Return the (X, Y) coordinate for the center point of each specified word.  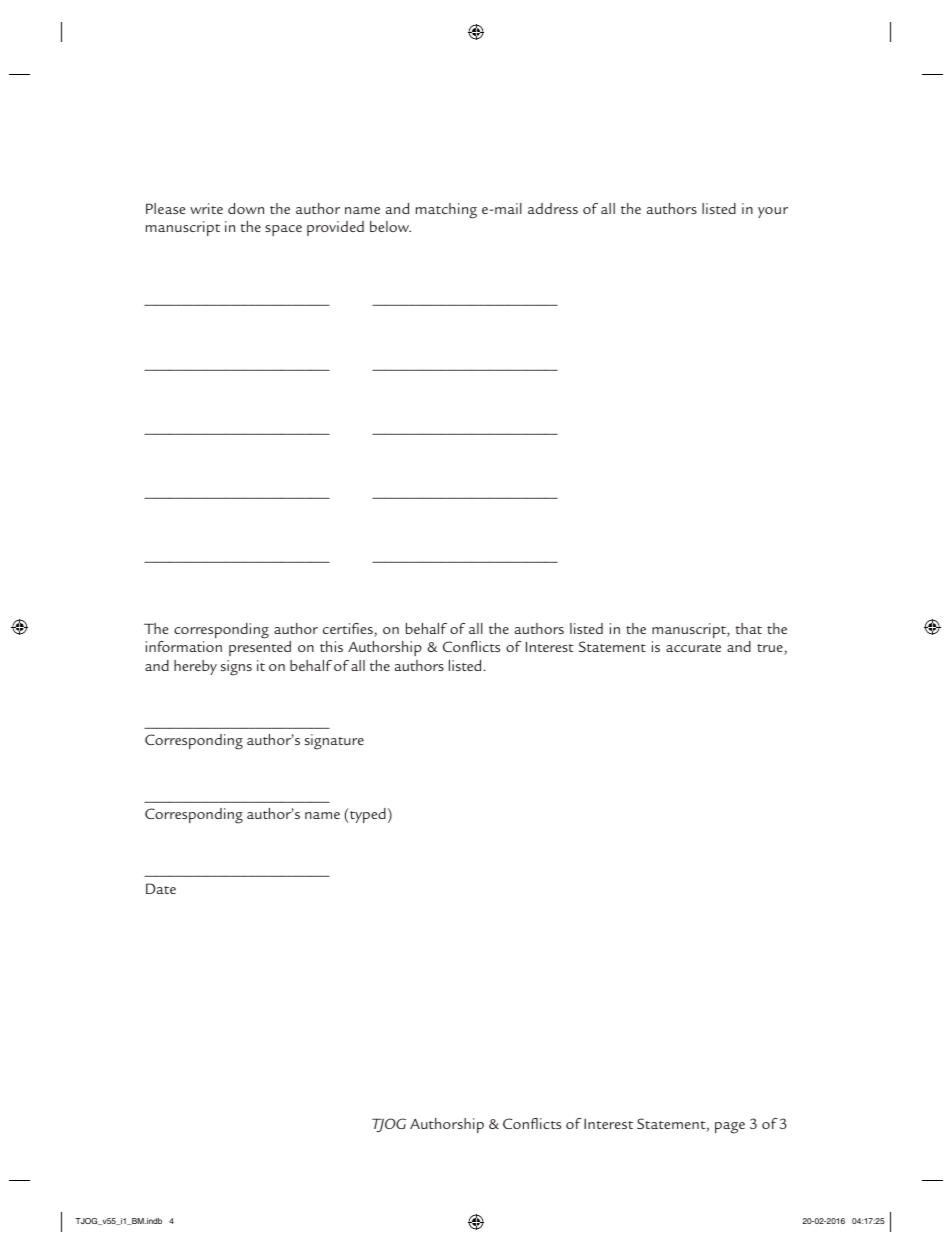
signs (236, 668)
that (749, 628)
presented (260, 648)
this (331, 646)
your (773, 212)
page (730, 1128)
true (771, 649)
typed (368, 815)
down (246, 208)
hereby (195, 667)
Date (161, 888)
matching (446, 211)
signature (334, 742)
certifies (349, 630)
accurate (693, 648)
